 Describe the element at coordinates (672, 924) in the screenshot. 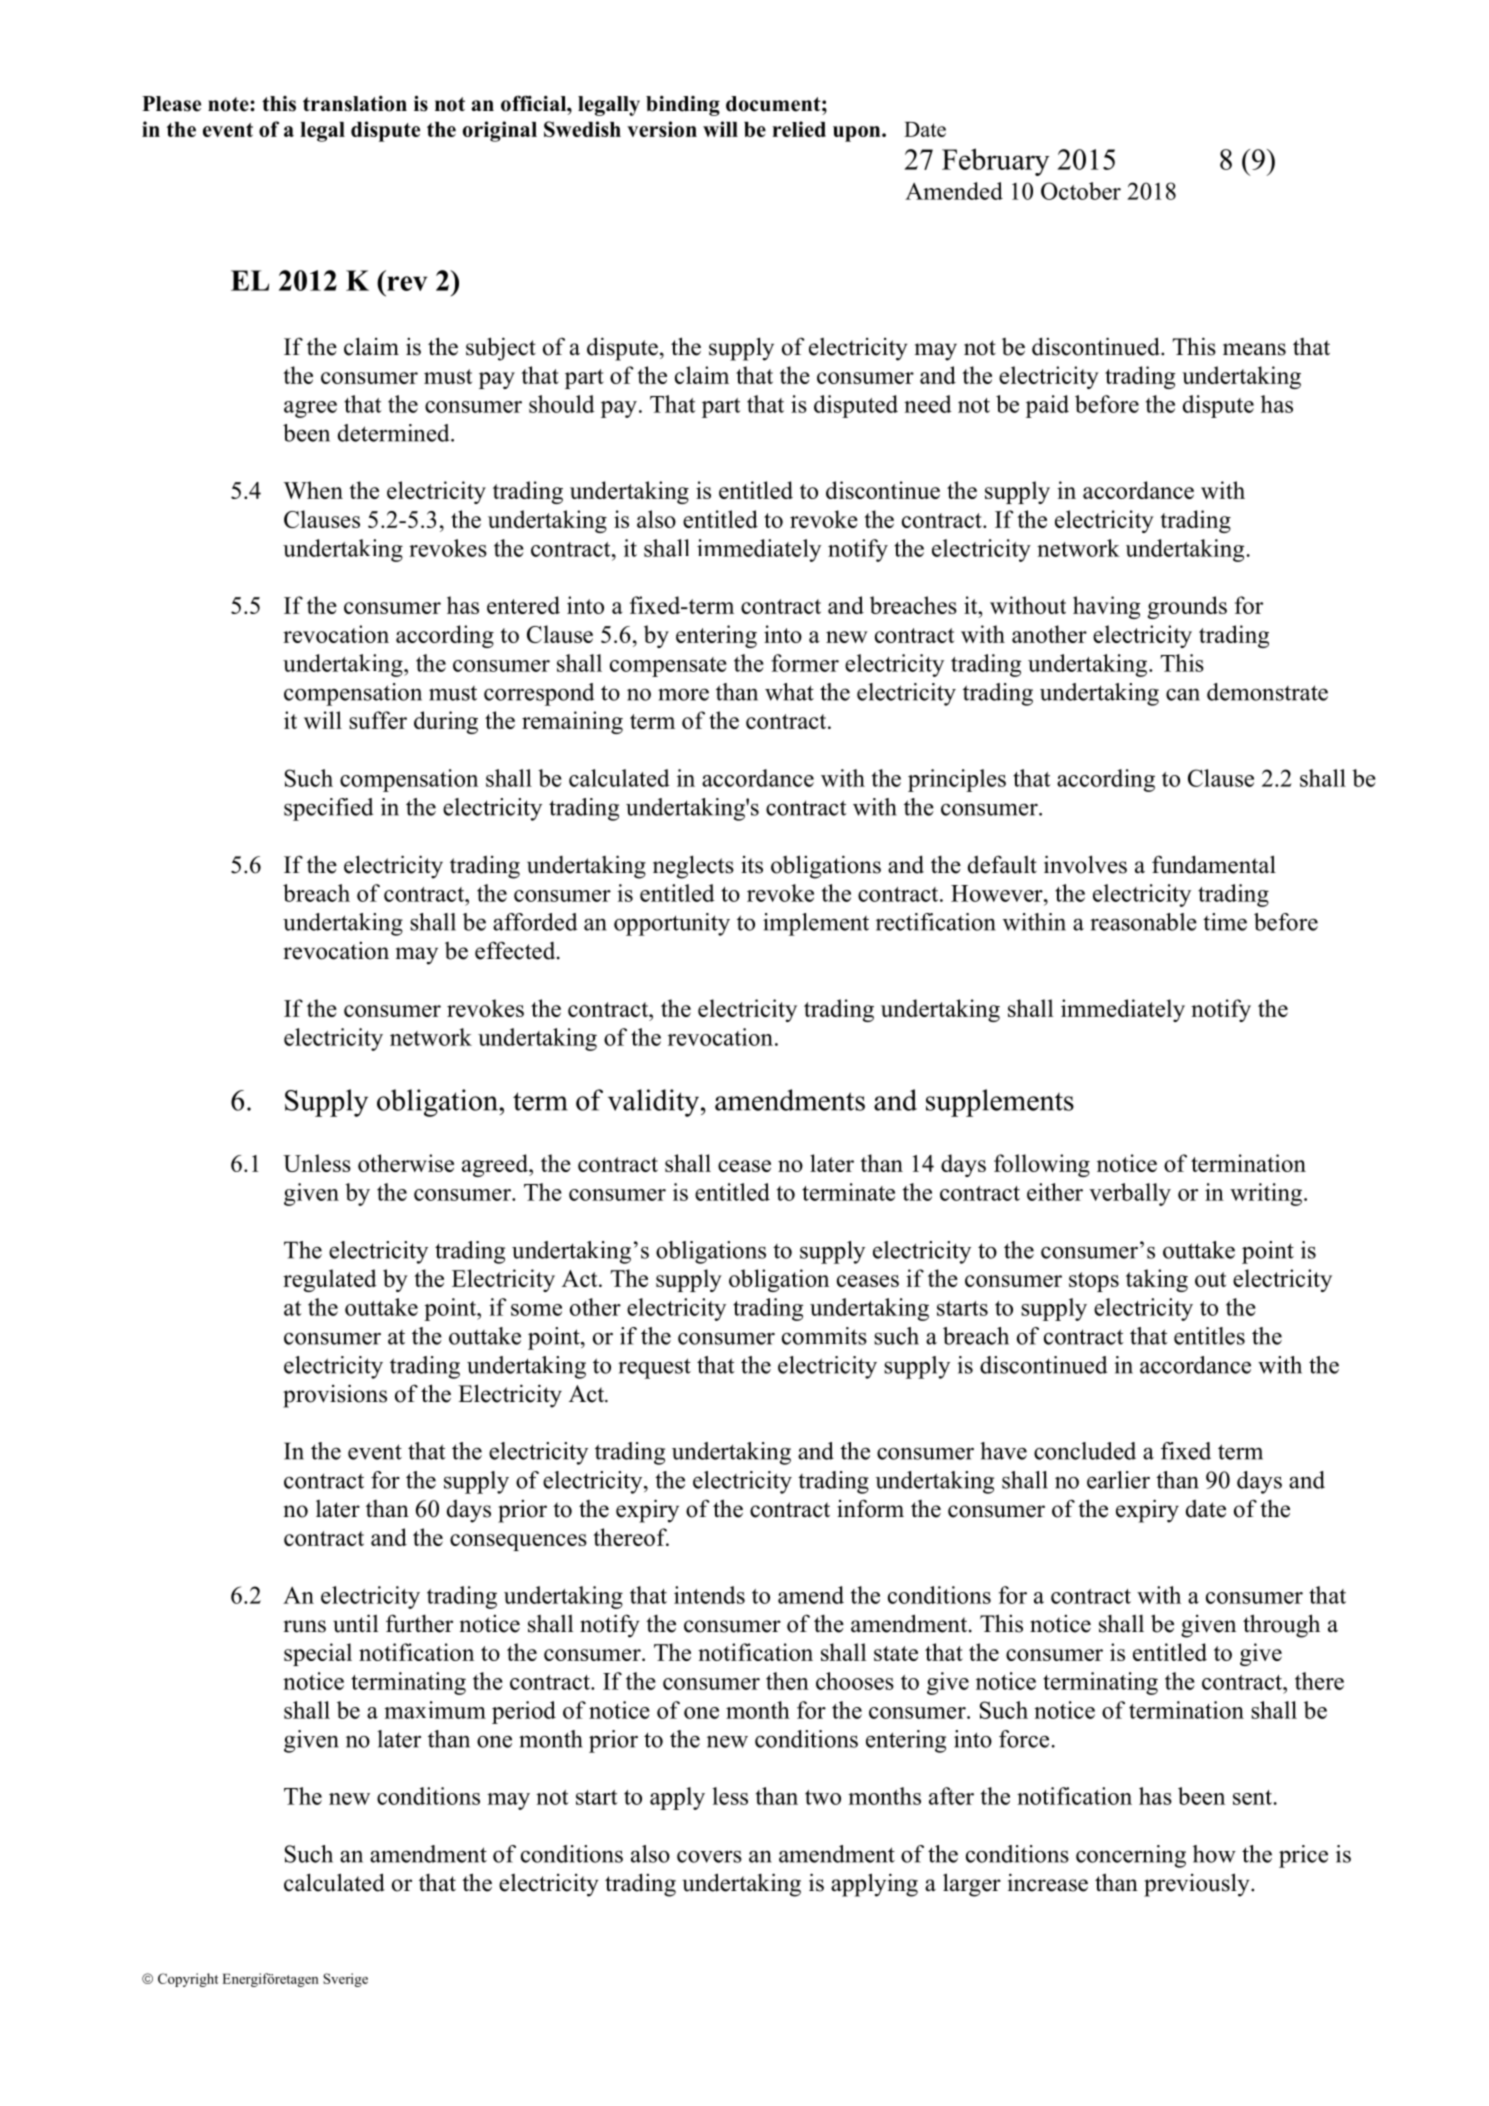

I see `opportunity` at that location.
